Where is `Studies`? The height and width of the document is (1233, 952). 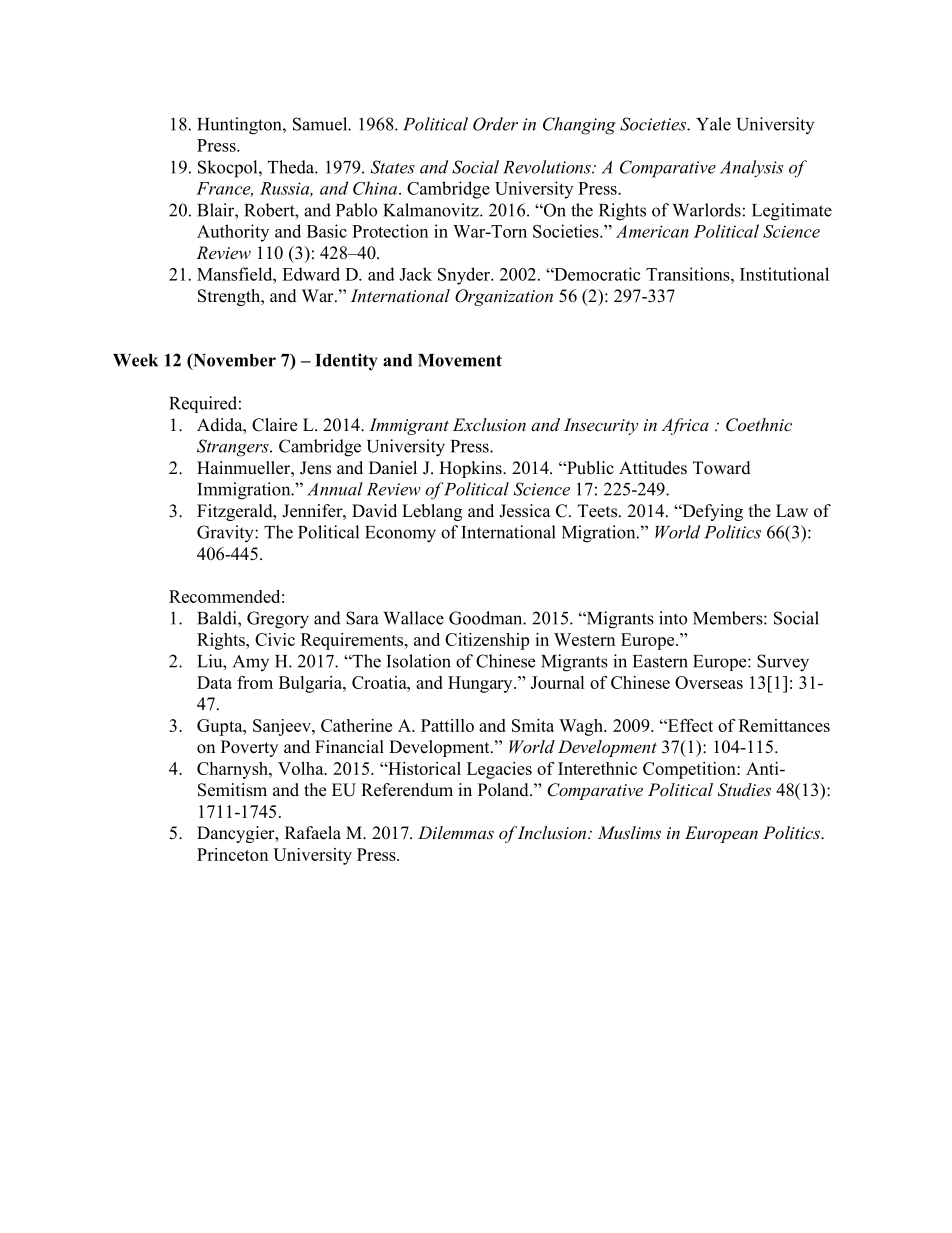
Studies is located at coordinates (744, 790).
